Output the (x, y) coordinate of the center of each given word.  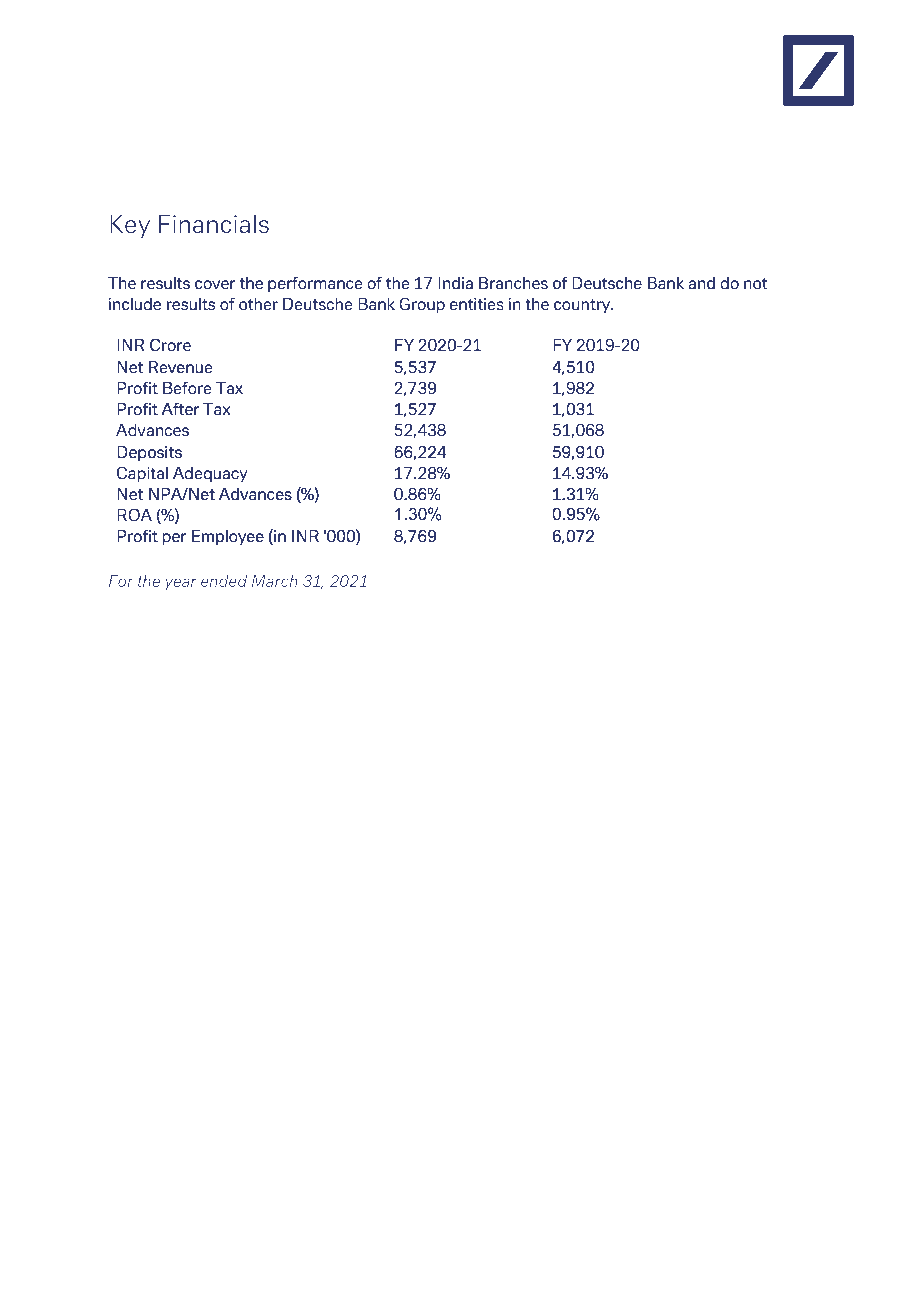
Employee (228, 538)
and (701, 283)
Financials (214, 224)
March (275, 581)
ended (224, 581)
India (455, 283)
